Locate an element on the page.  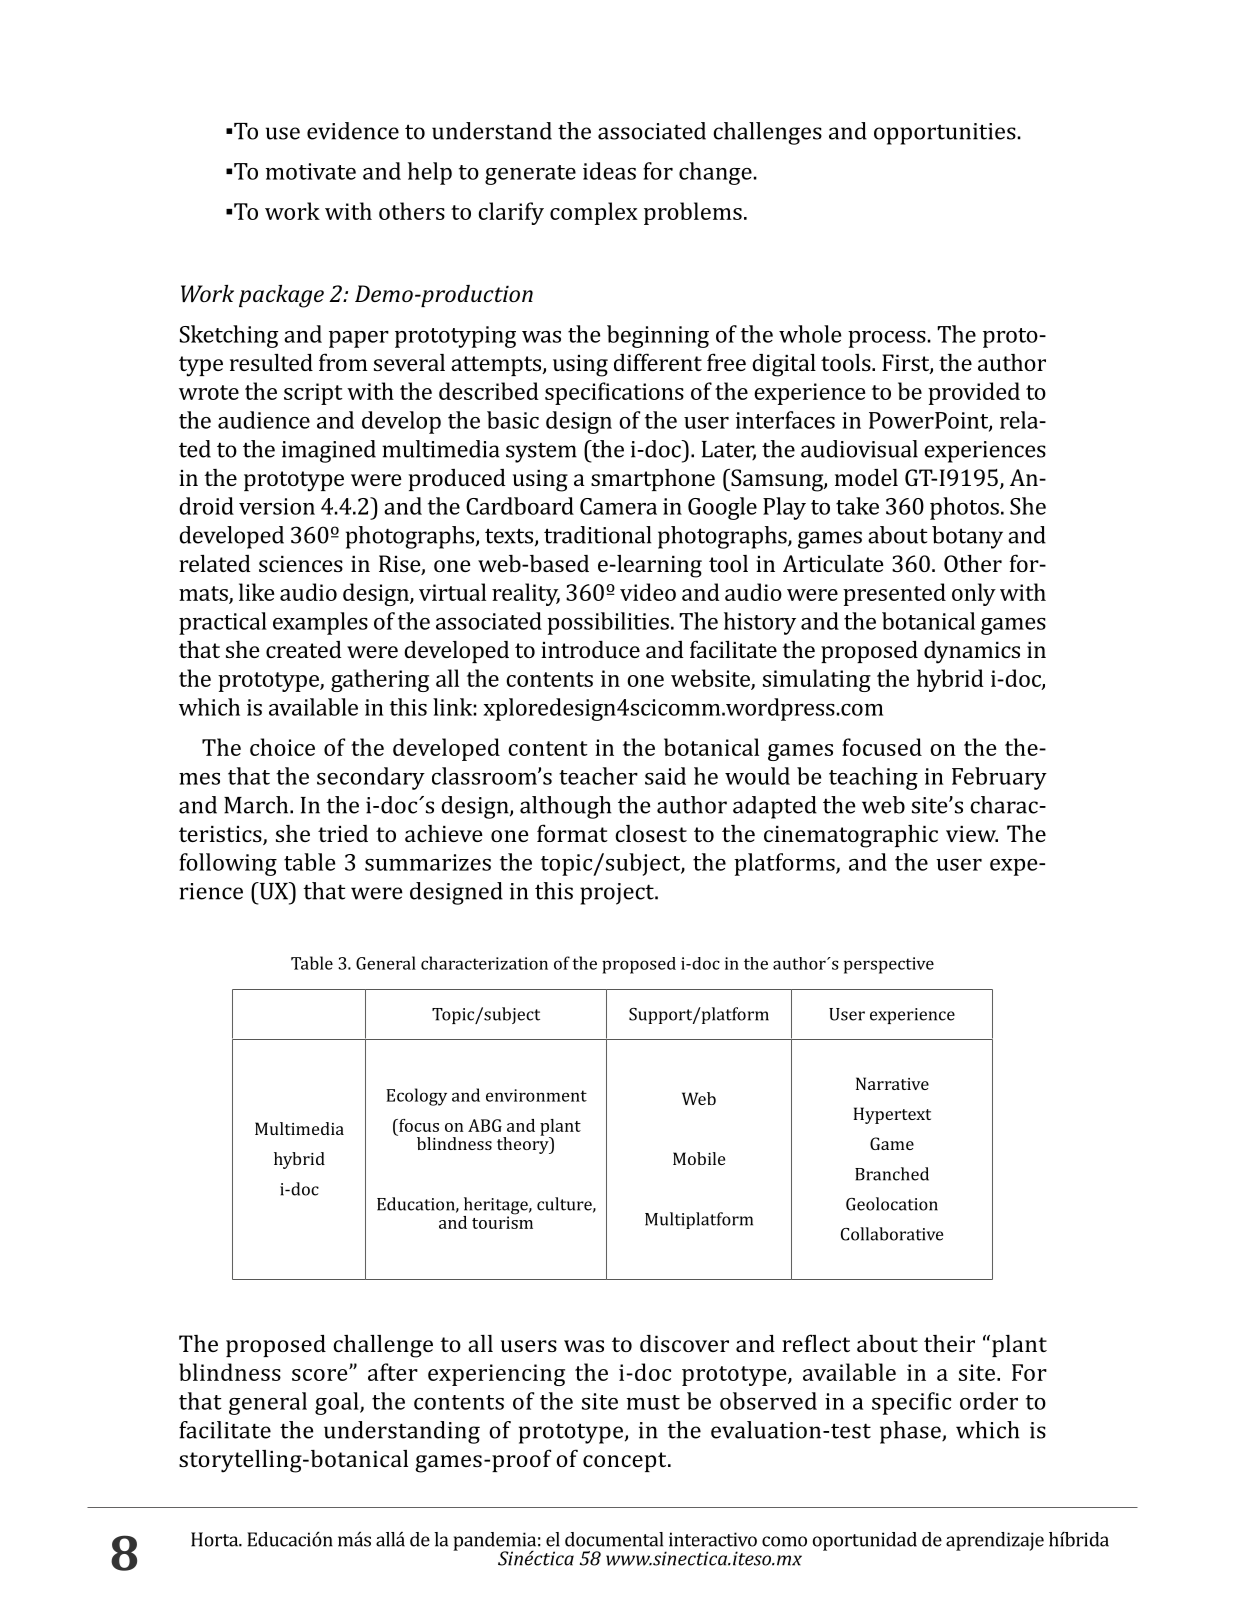
possibilities is located at coordinates (608, 623).
